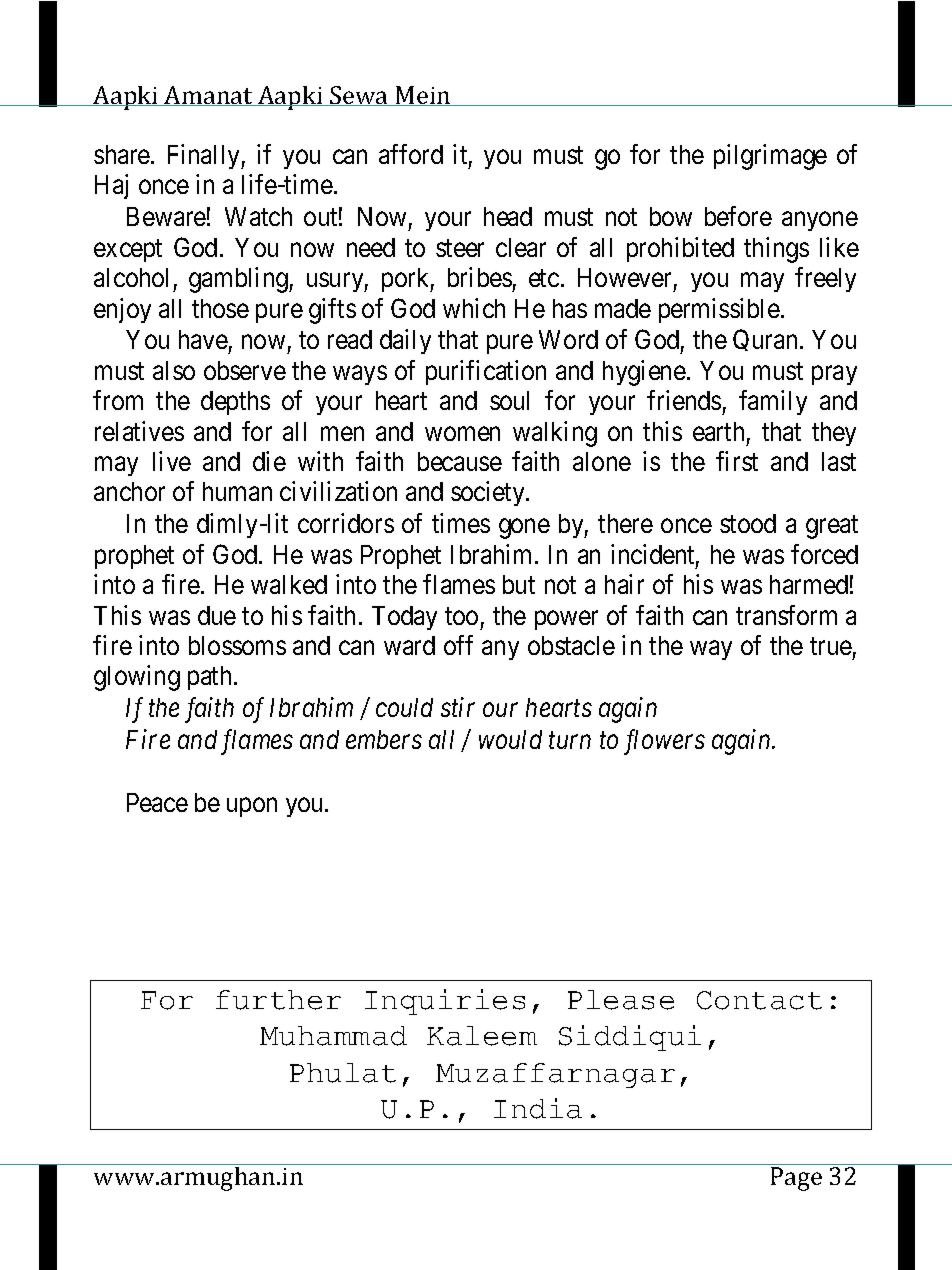 The image size is (952, 1270). I want to click on would, so click(510, 739).
